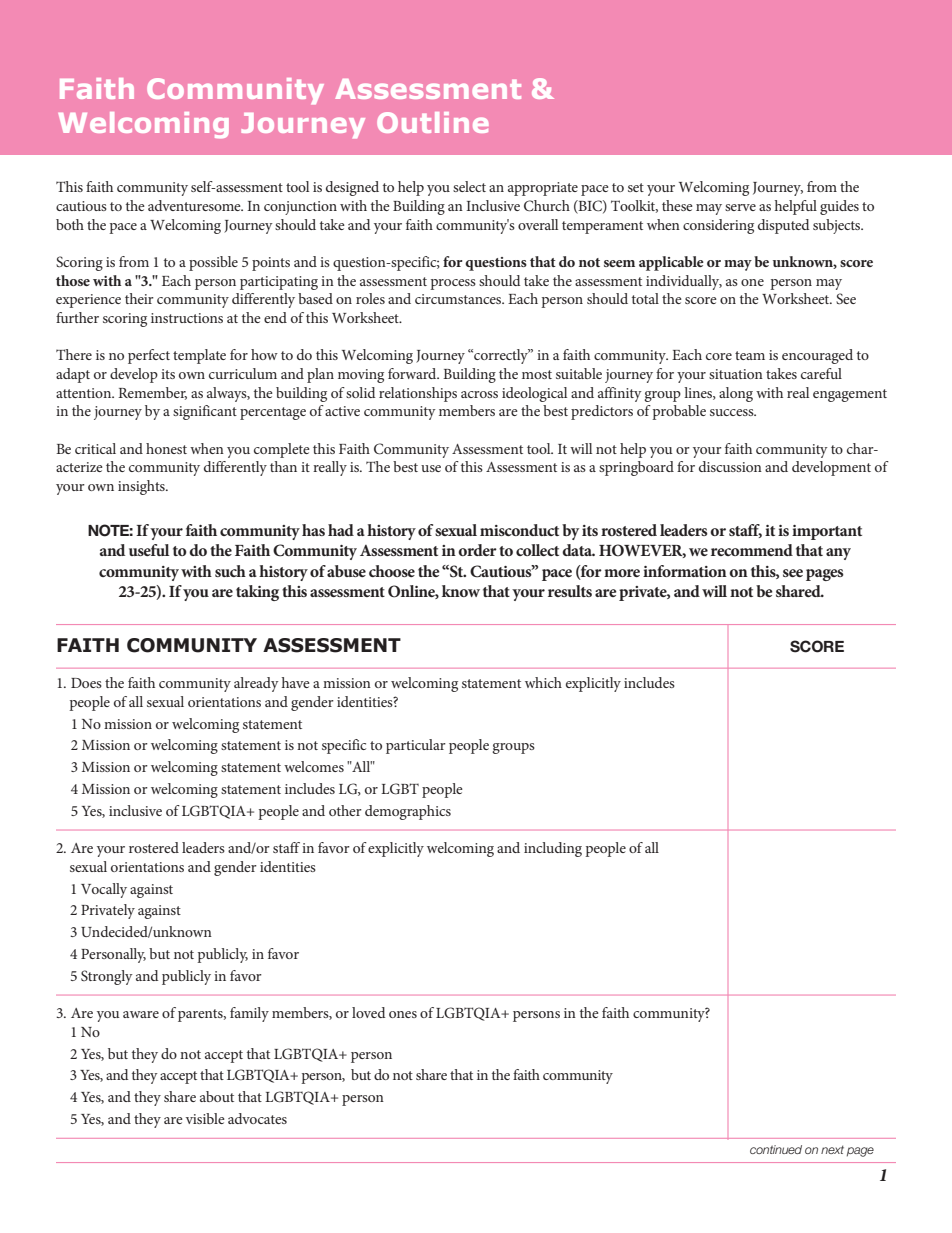 This image has width=952, height=1233. Describe the element at coordinates (543, 682) in the image. I see `which` at that location.
